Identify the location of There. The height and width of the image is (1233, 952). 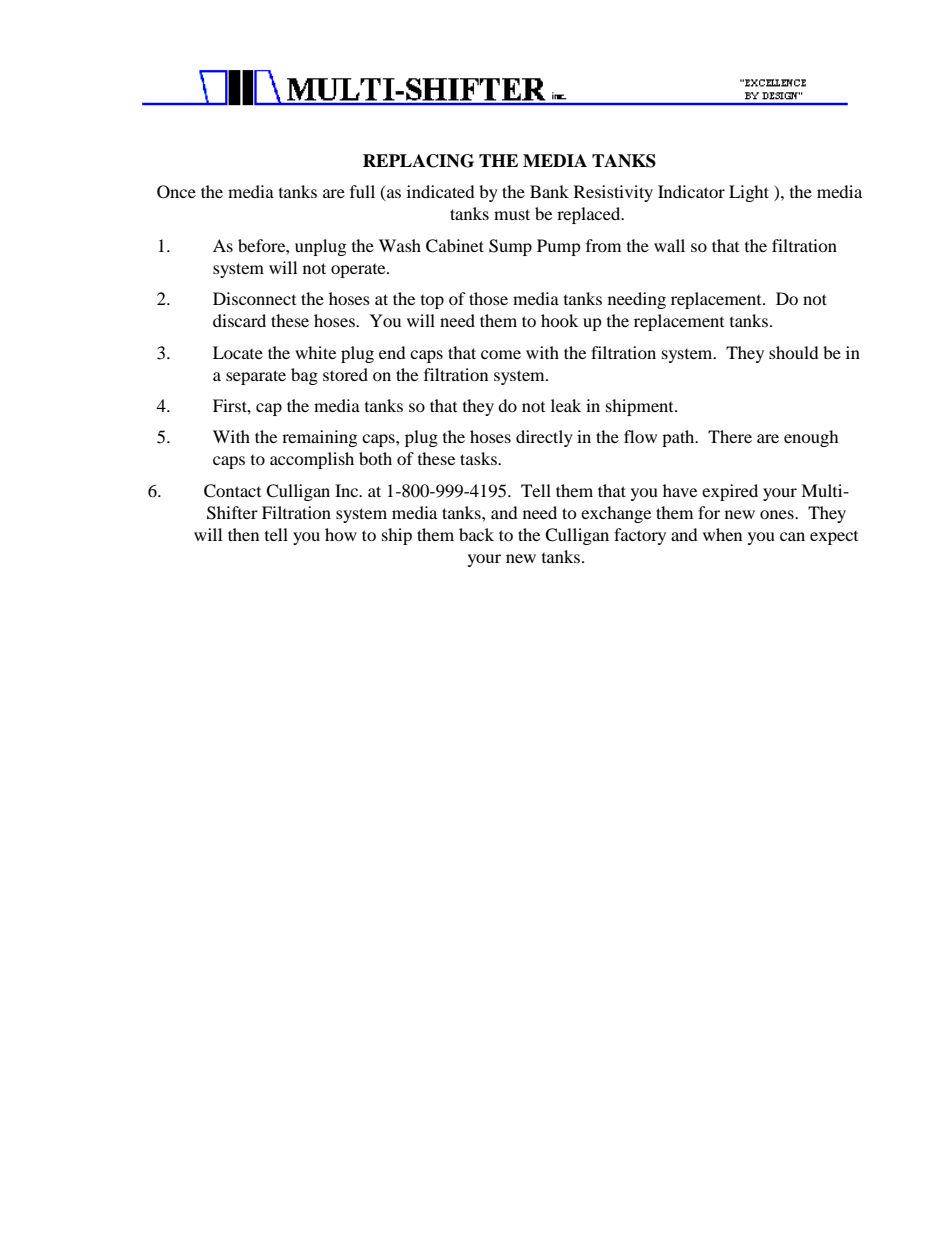
(730, 436).
